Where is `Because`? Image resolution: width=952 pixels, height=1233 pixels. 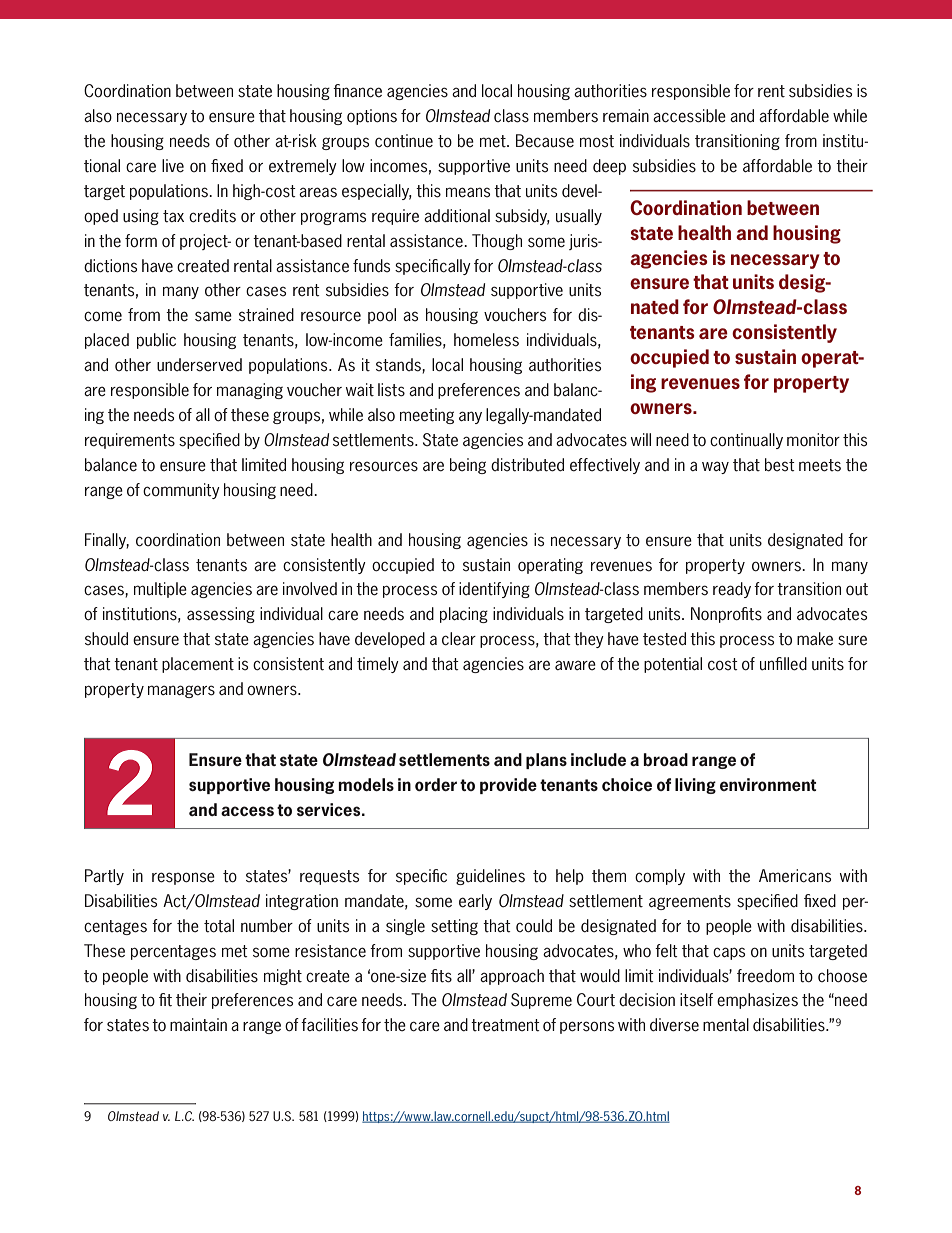
Because is located at coordinates (545, 141).
